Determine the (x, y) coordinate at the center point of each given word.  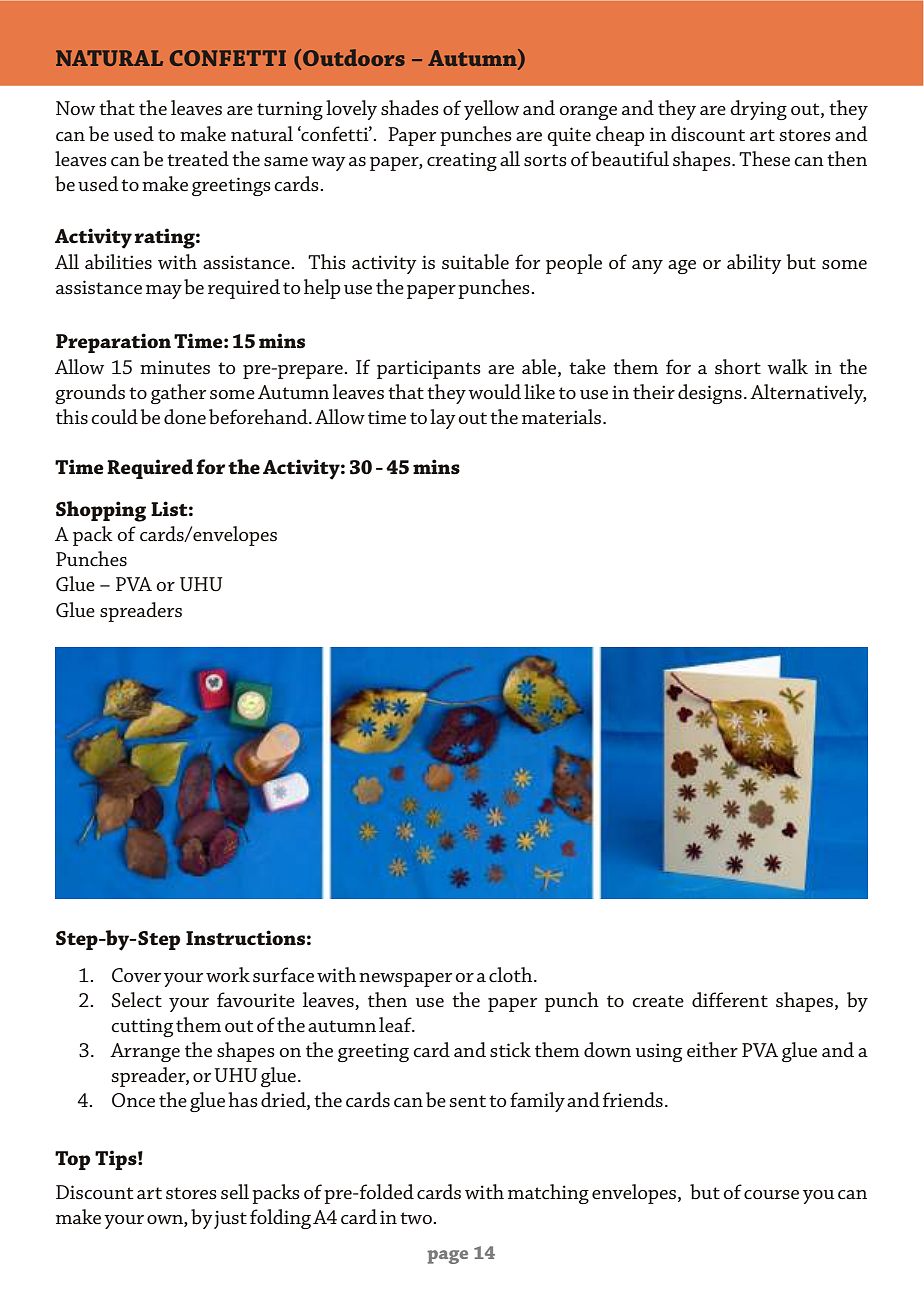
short (738, 367)
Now (75, 108)
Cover (136, 975)
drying (758, 110)
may (164, 292)
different (730, 999)
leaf (396, 1025)
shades (410, 108)
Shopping (101, 511)
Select (137, 1000)
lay (443, 419)
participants (429, 369)
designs (710, 394)
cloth (512, 974)
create (658, 1001)
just (230, 1219)
